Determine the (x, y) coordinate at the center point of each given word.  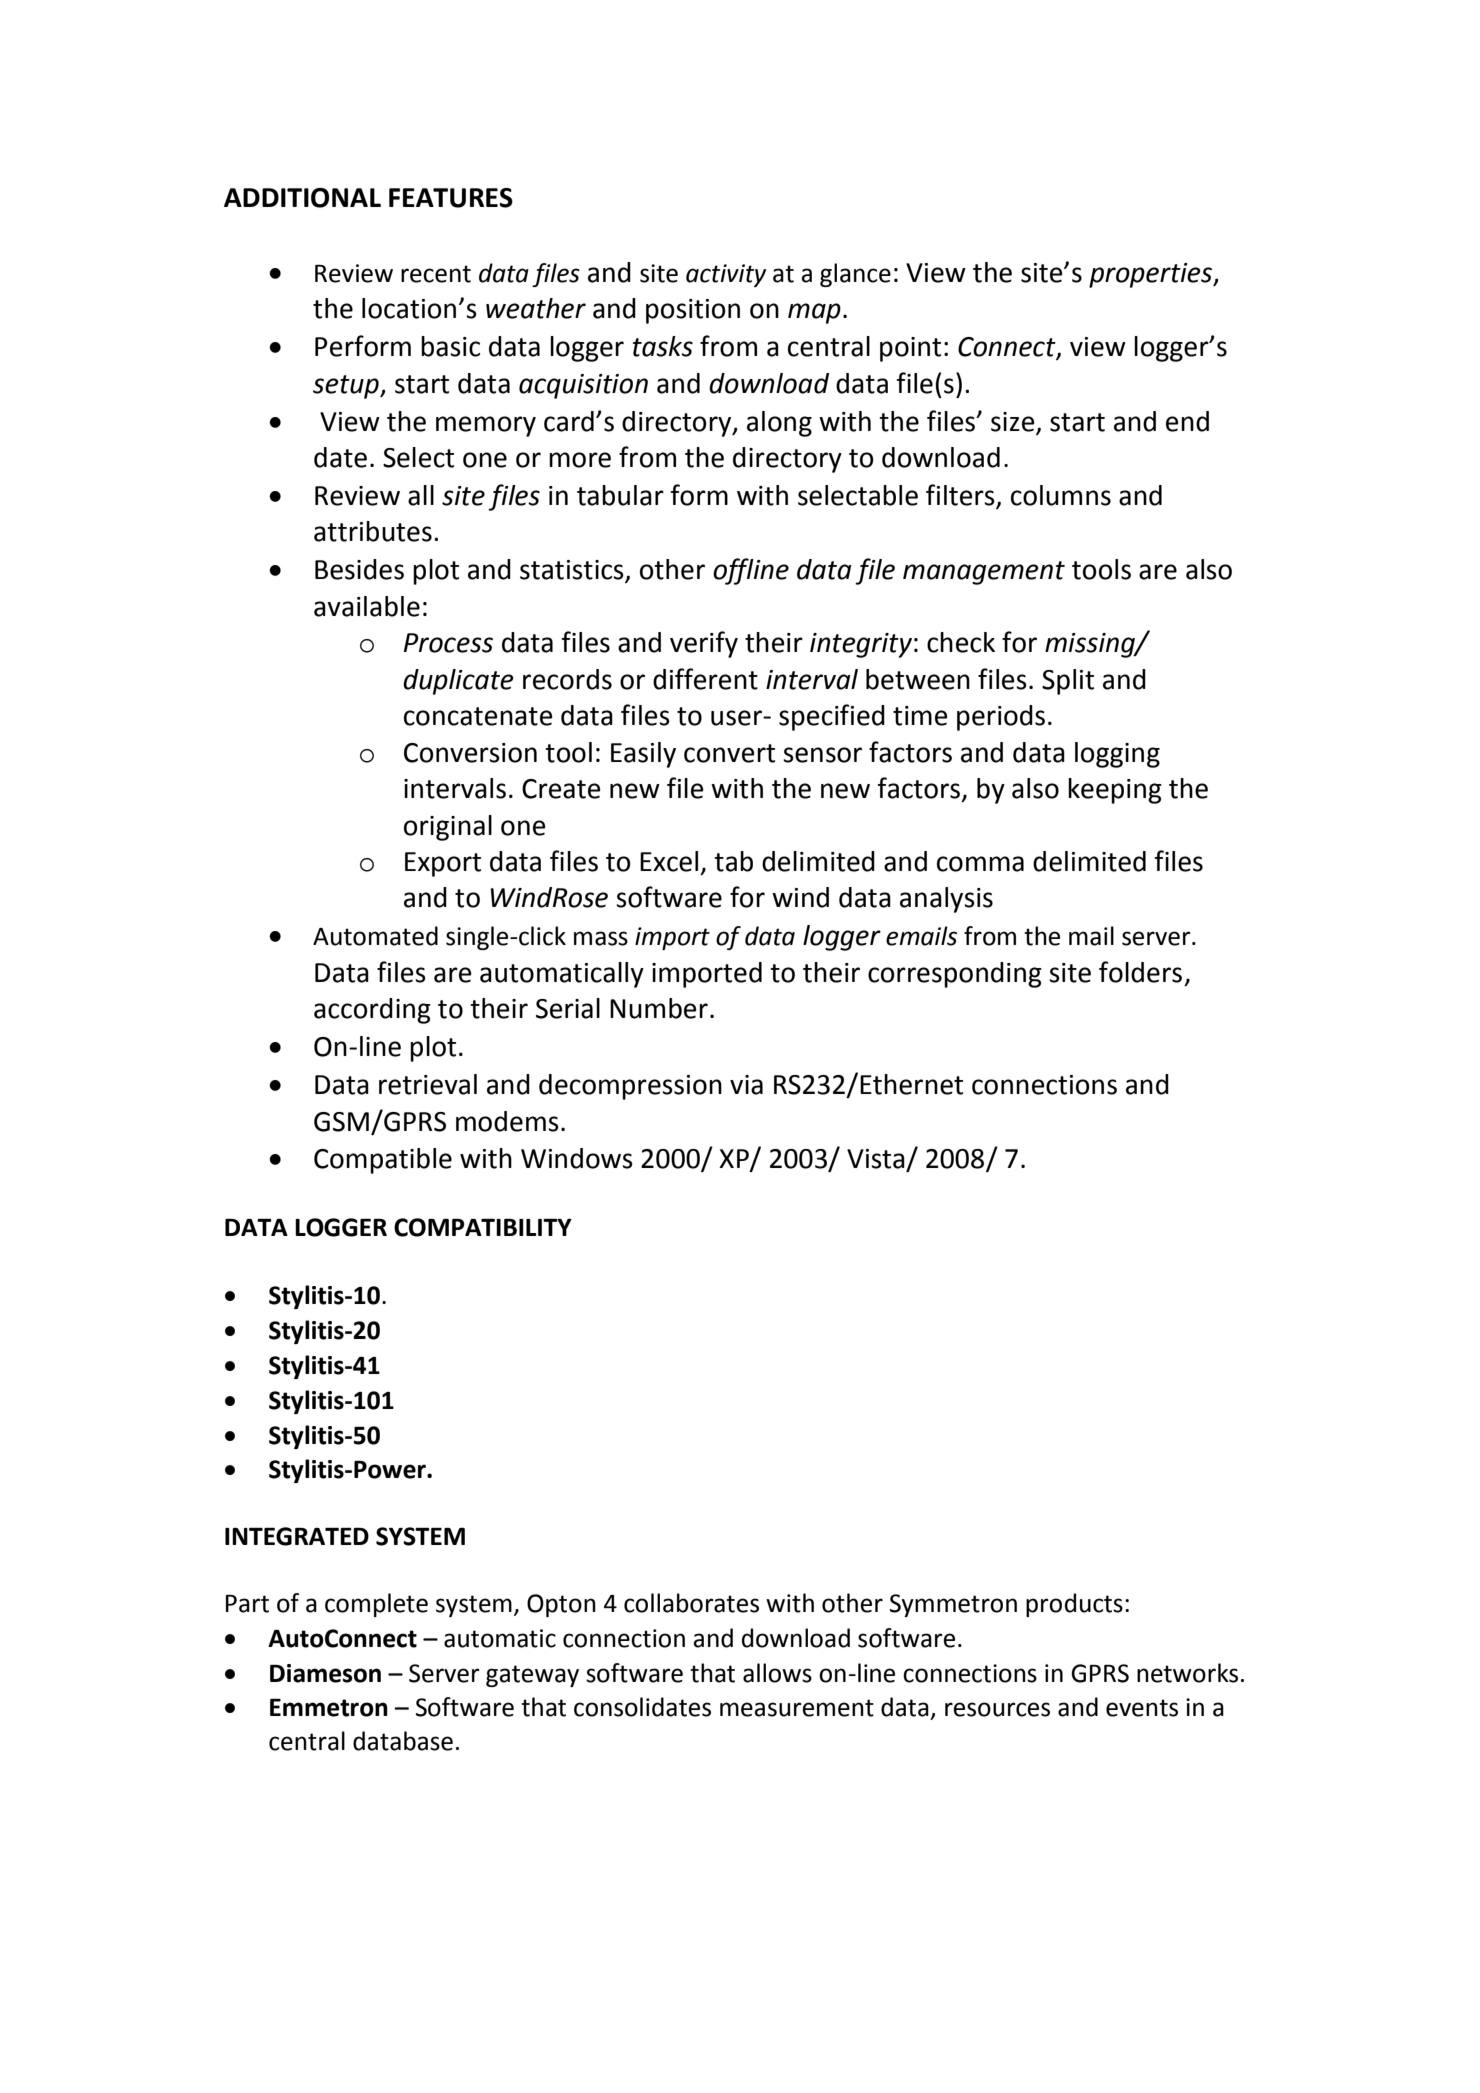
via (746, 1085)
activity (726, 275)
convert (729, 753)
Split (1068, 682)
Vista (877, 1160)
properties (1152, 275)
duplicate (458, 682)
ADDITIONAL (302, 198)
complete (376, 1605)
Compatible (383, 1161)
